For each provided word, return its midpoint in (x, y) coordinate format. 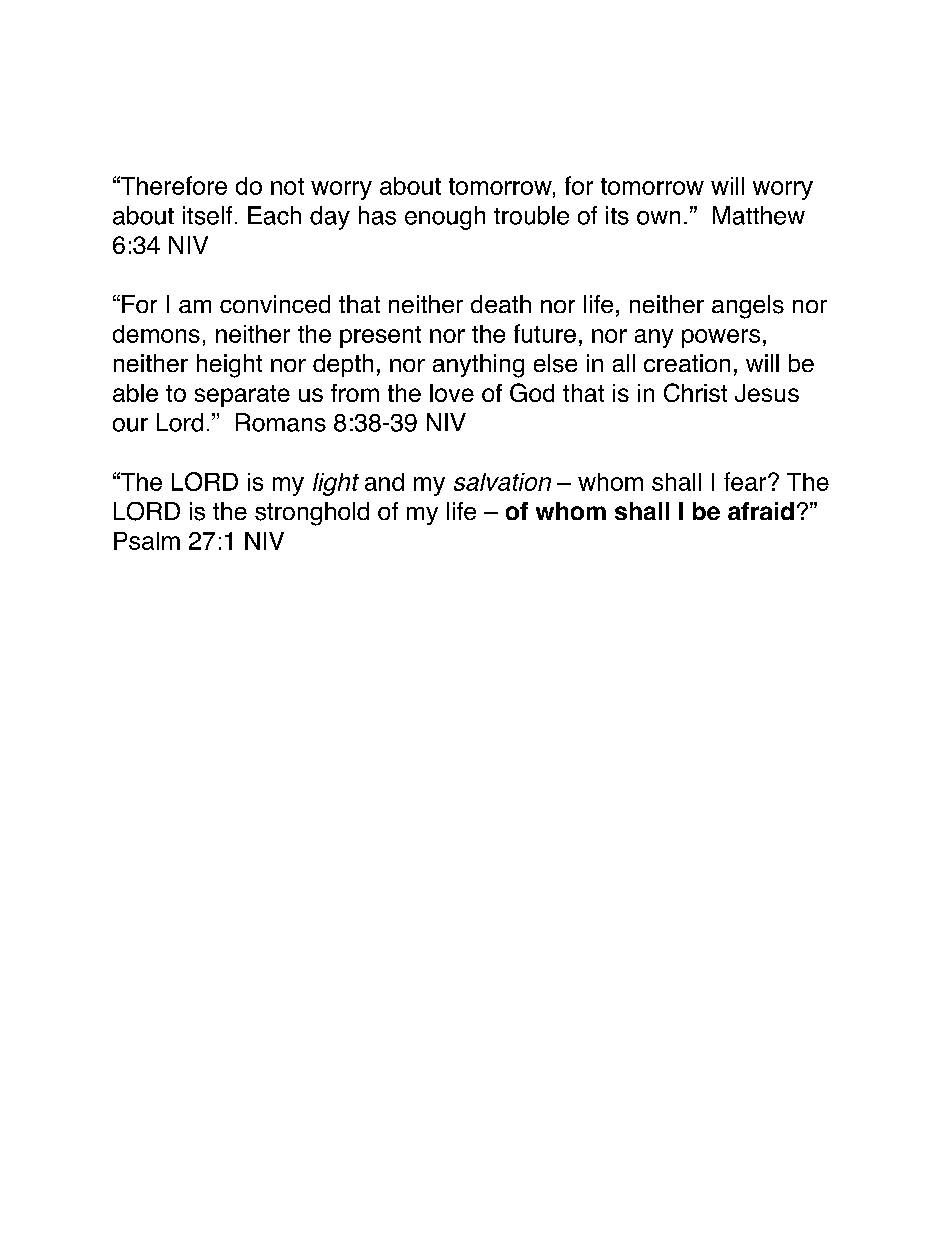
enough (445, 218)
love (452, 393)
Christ (695, 392)
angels (748, 307)
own (658, 218)
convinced (275, 304)
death (501, 304)
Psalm (147, 541)
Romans (281, 422)
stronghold (312, 514)
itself (207, 215)
